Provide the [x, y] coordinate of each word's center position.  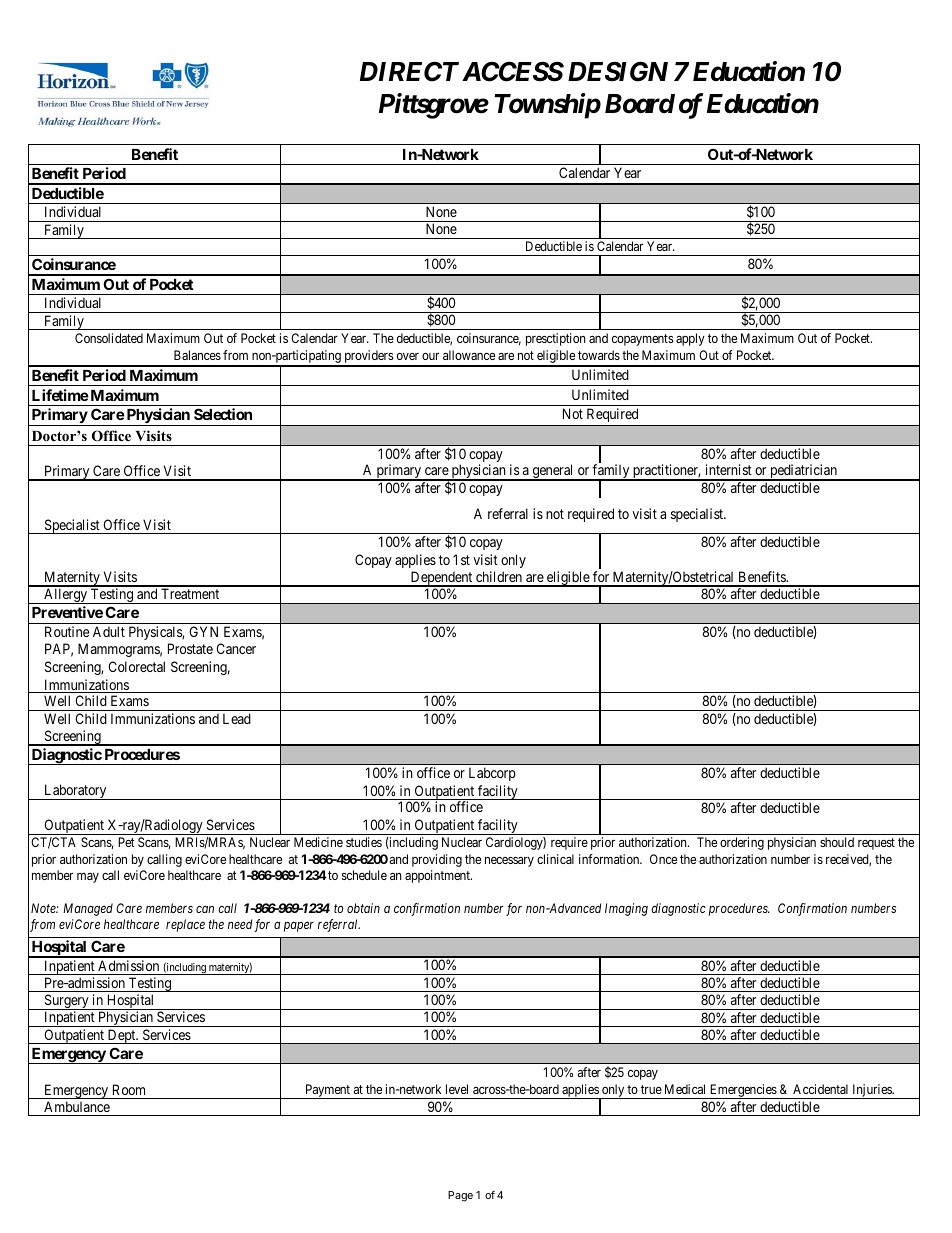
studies [364, 842]
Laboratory [75, 792]
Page [460, 1196]
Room [129, 1089]
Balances [197, 355]
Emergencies [743, 1091]
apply [690, 339]
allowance [469, 355]
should [837, 842]
